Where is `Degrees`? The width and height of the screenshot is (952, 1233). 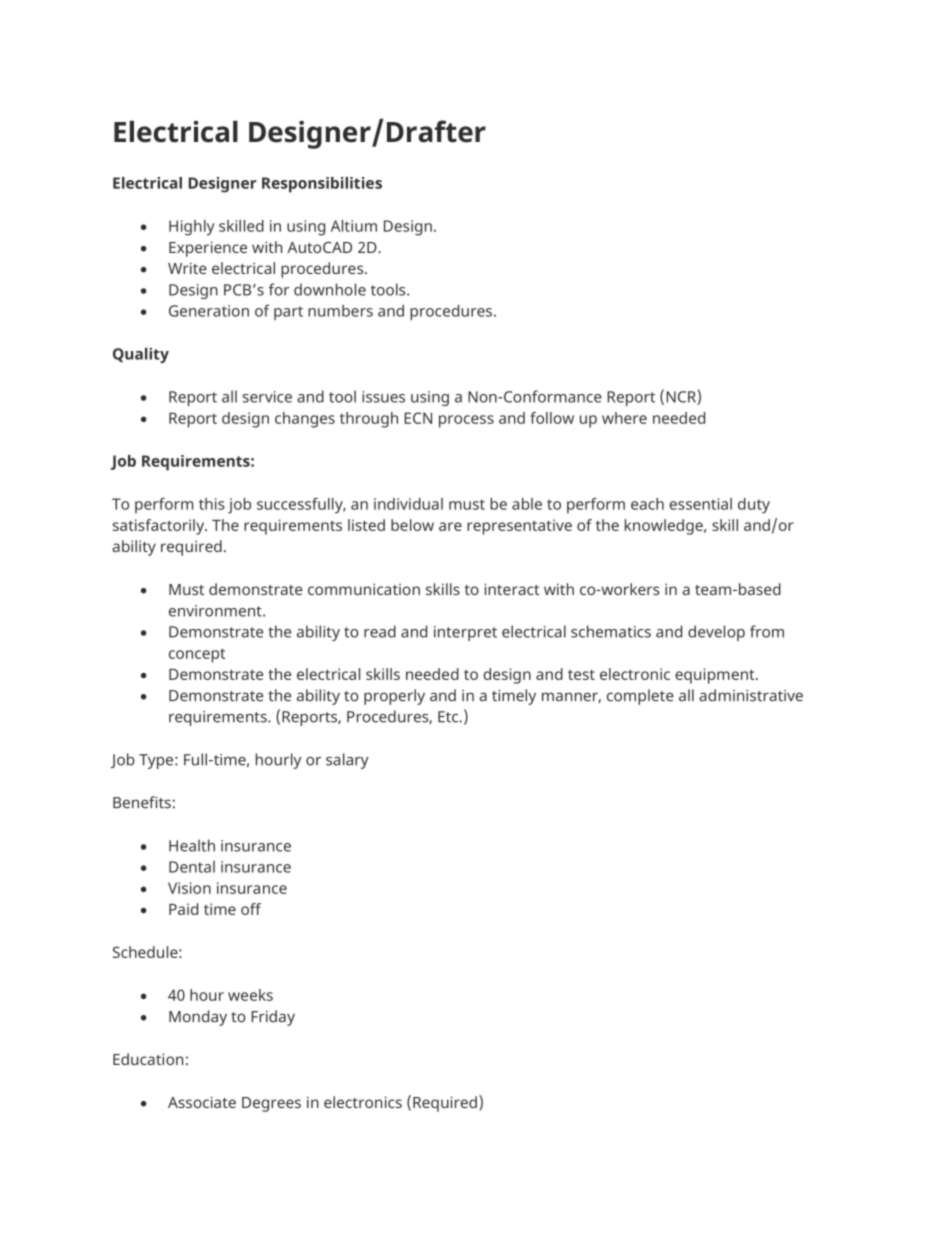 Degrees is located at coordinates (271, 1104).
